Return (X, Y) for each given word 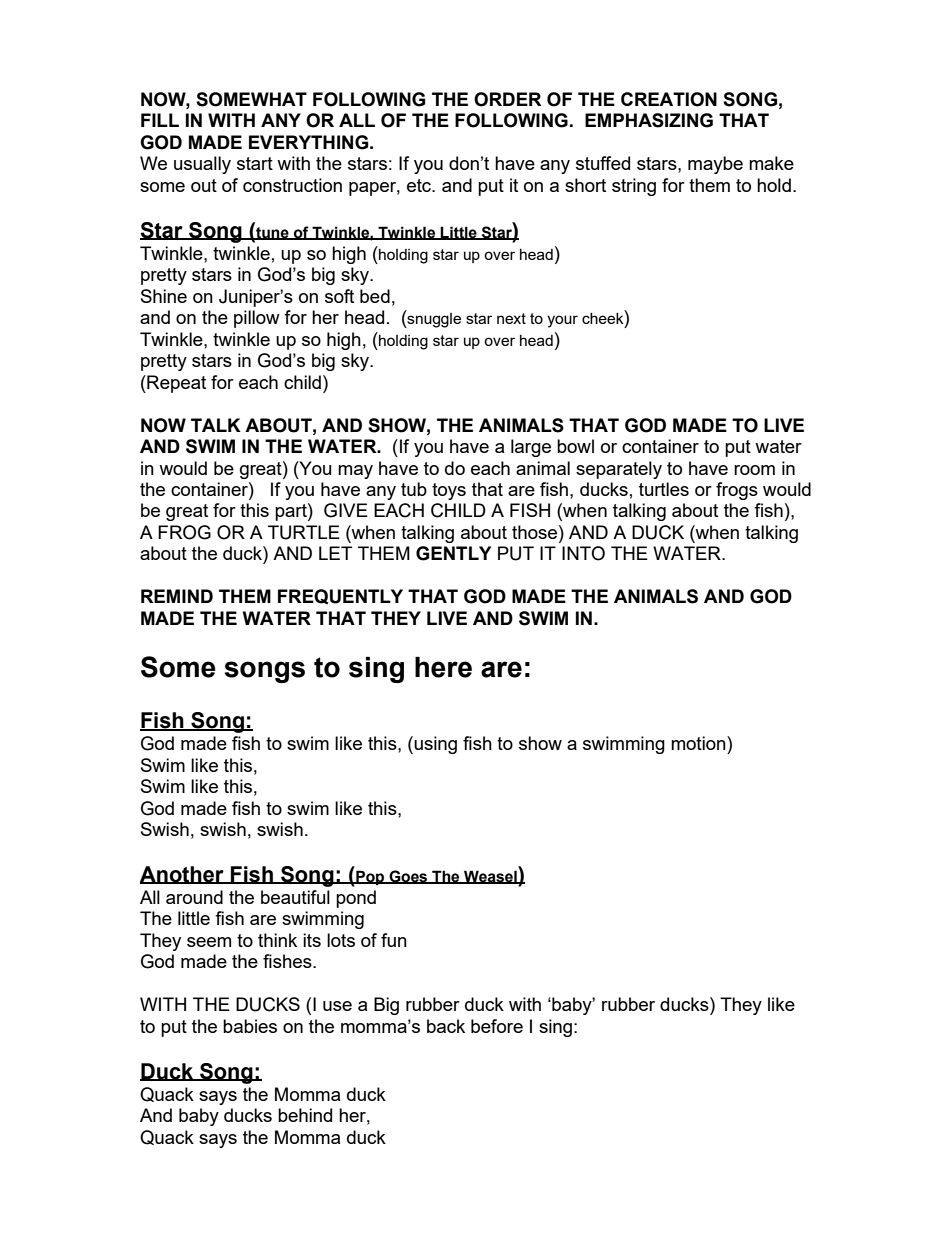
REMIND (177, 596)
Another (183, 875)
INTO (583, 553)
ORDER (508, 99)
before (497, 1026)
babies (250, 1026)
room (754, 470)
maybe (715, 165)
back (446, 1026)
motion (699, 743)
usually (202, 165)
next (511, 318)
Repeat (175, 384)
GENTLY (453, 553)
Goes (408, 877)
